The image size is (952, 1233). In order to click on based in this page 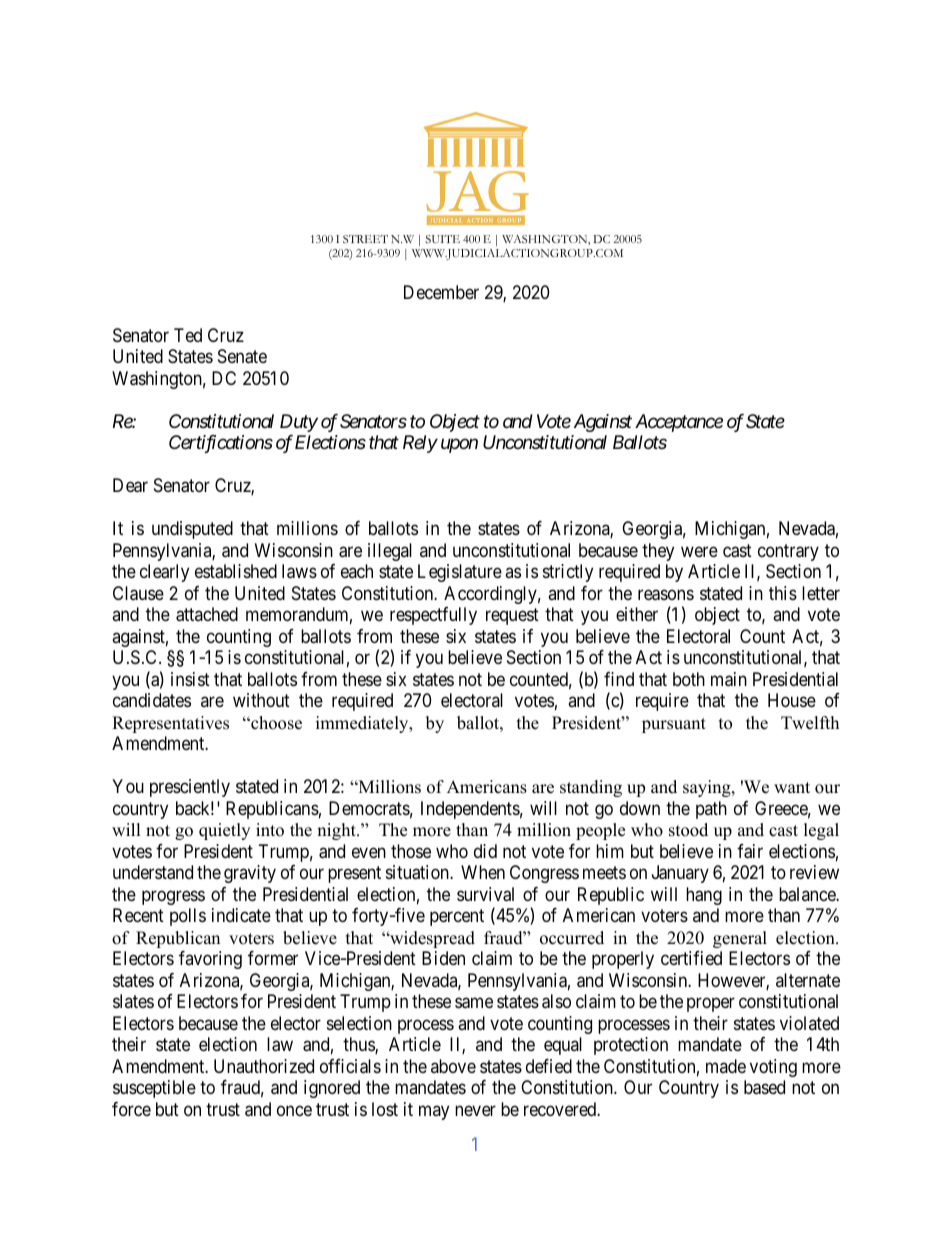, I will do `click(764, 1087)`.
